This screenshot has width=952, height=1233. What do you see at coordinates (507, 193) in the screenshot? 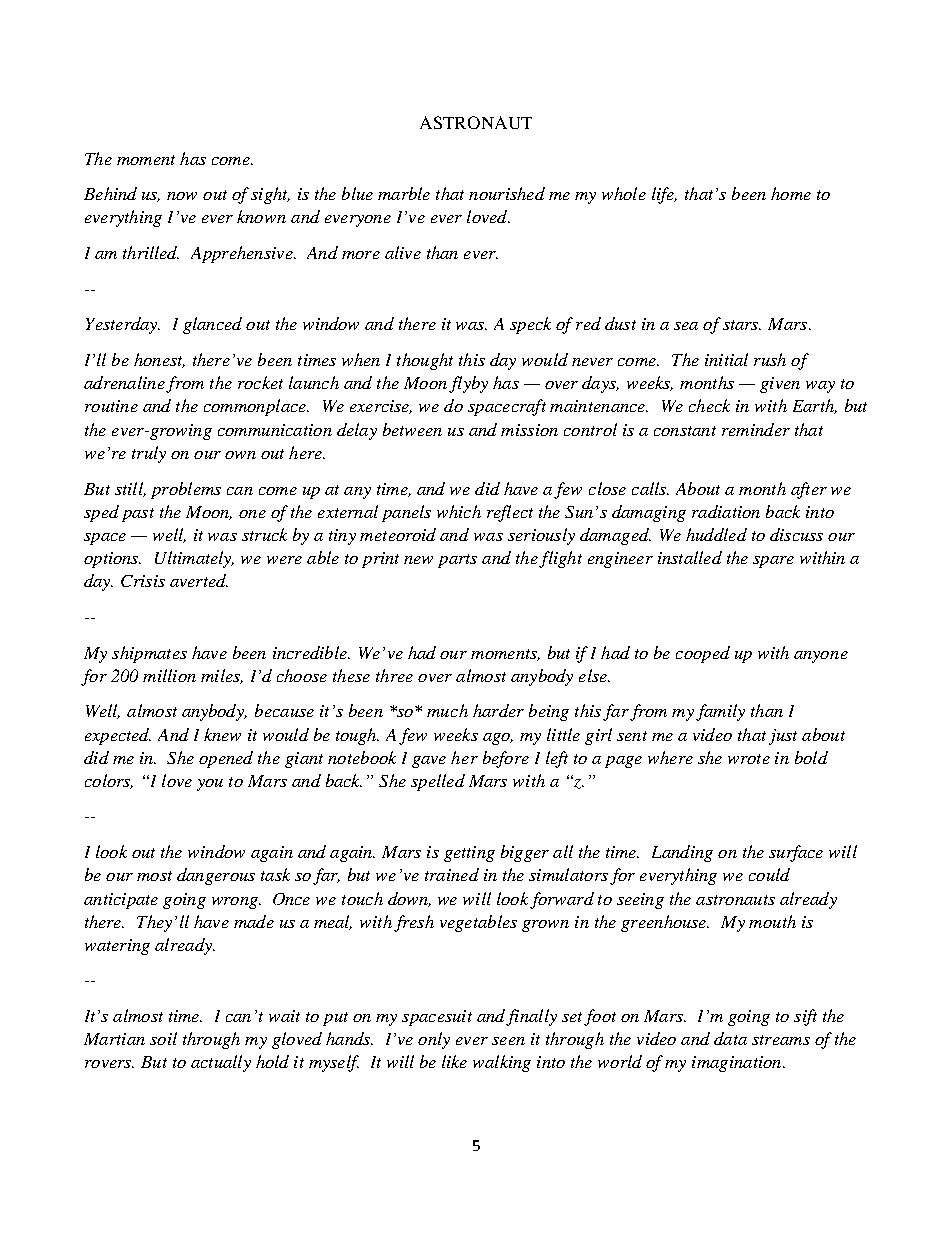
I see `nourished` at bounding box center [507, 193].
